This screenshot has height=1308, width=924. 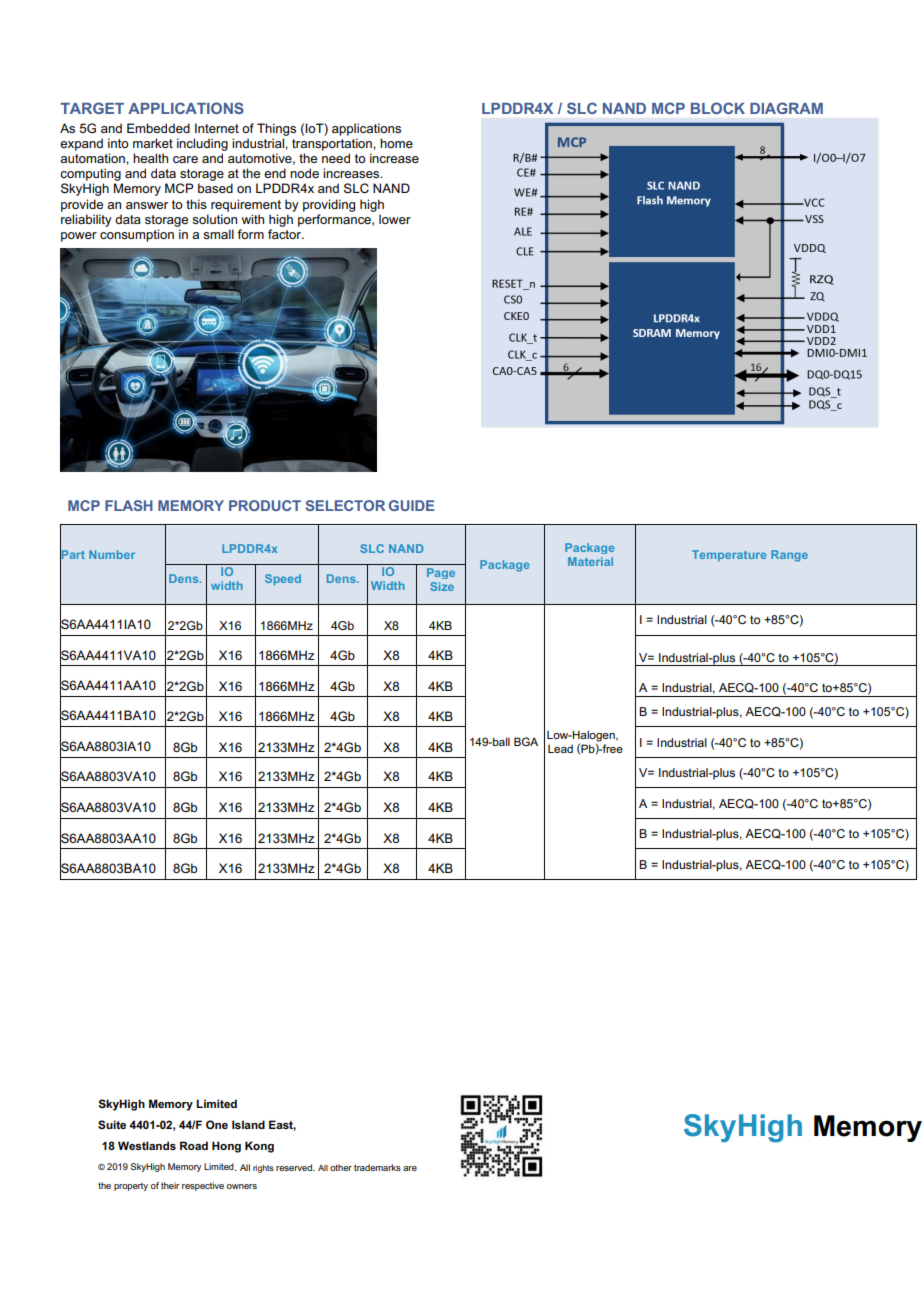 What do you see at coordinates (395, 219) in the screenshot?
I see `lower` at bounding box center [395, 219].
